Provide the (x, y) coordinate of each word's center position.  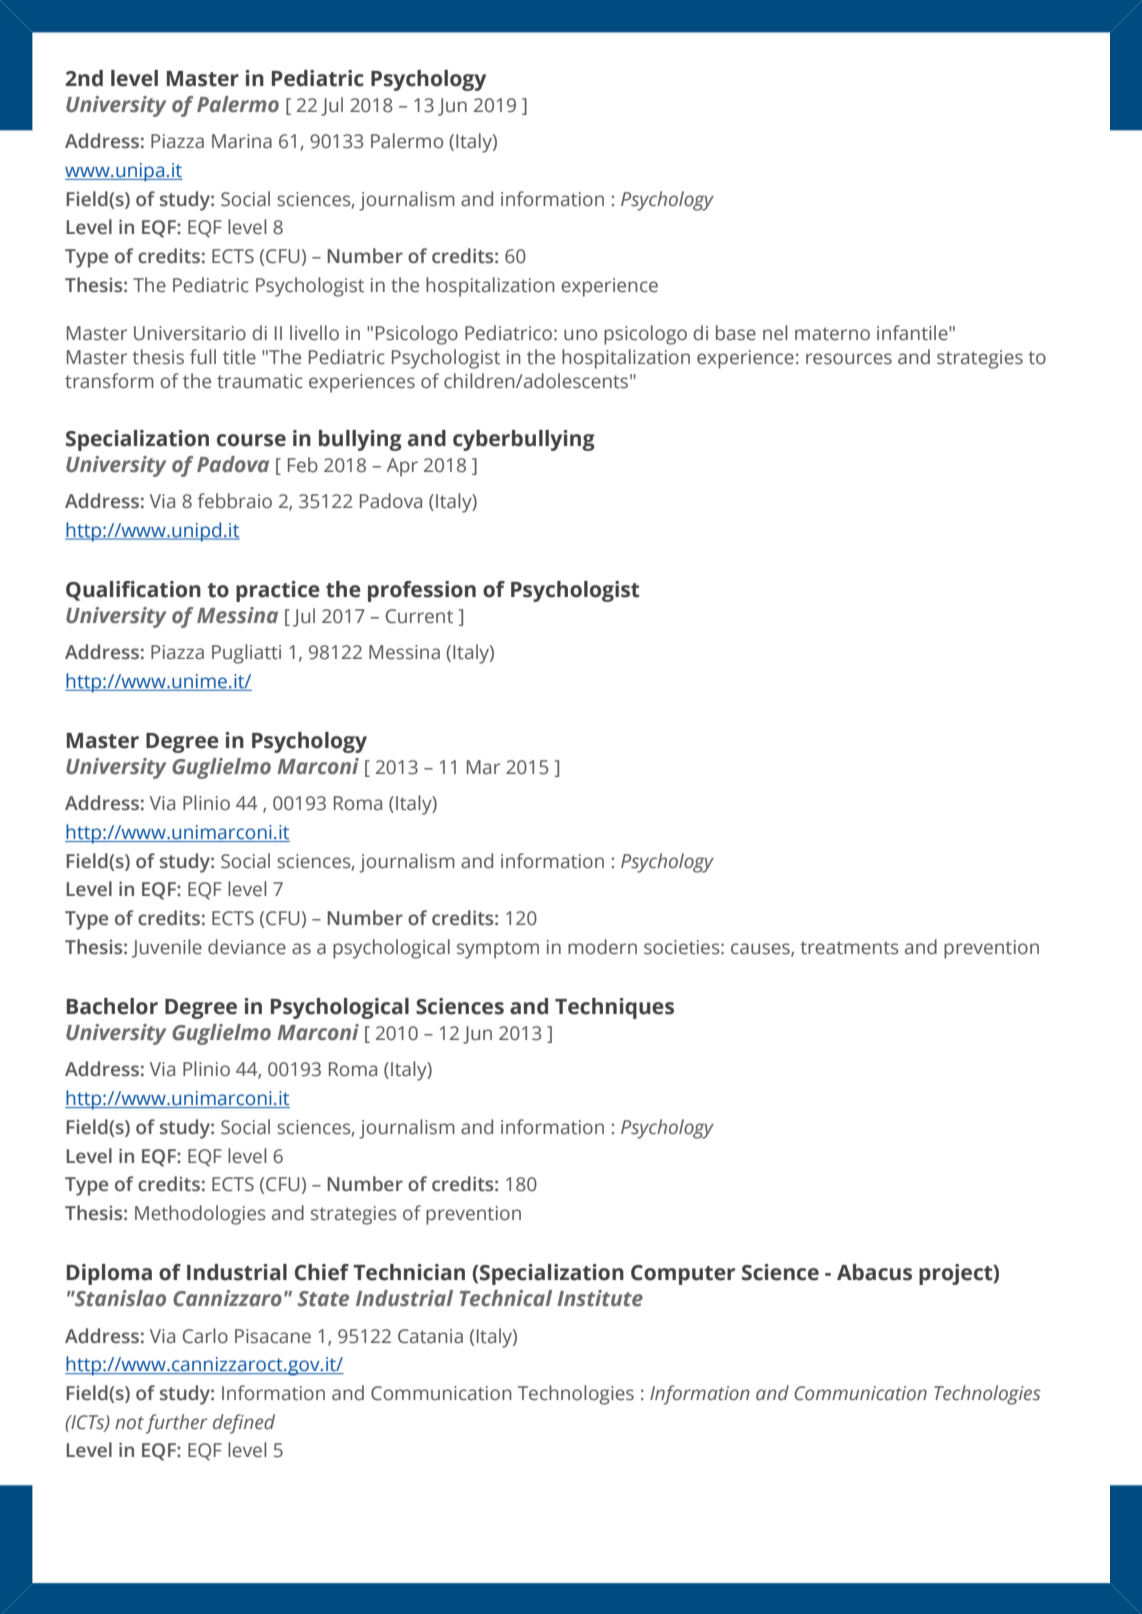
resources (849, 359)
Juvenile (167, 948)
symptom (498, 950)
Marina (242, 141)
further (177, 1424)
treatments (849, 948)
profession (422, 591)
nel (775, 333)
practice (278, 591)
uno (580, 335)
